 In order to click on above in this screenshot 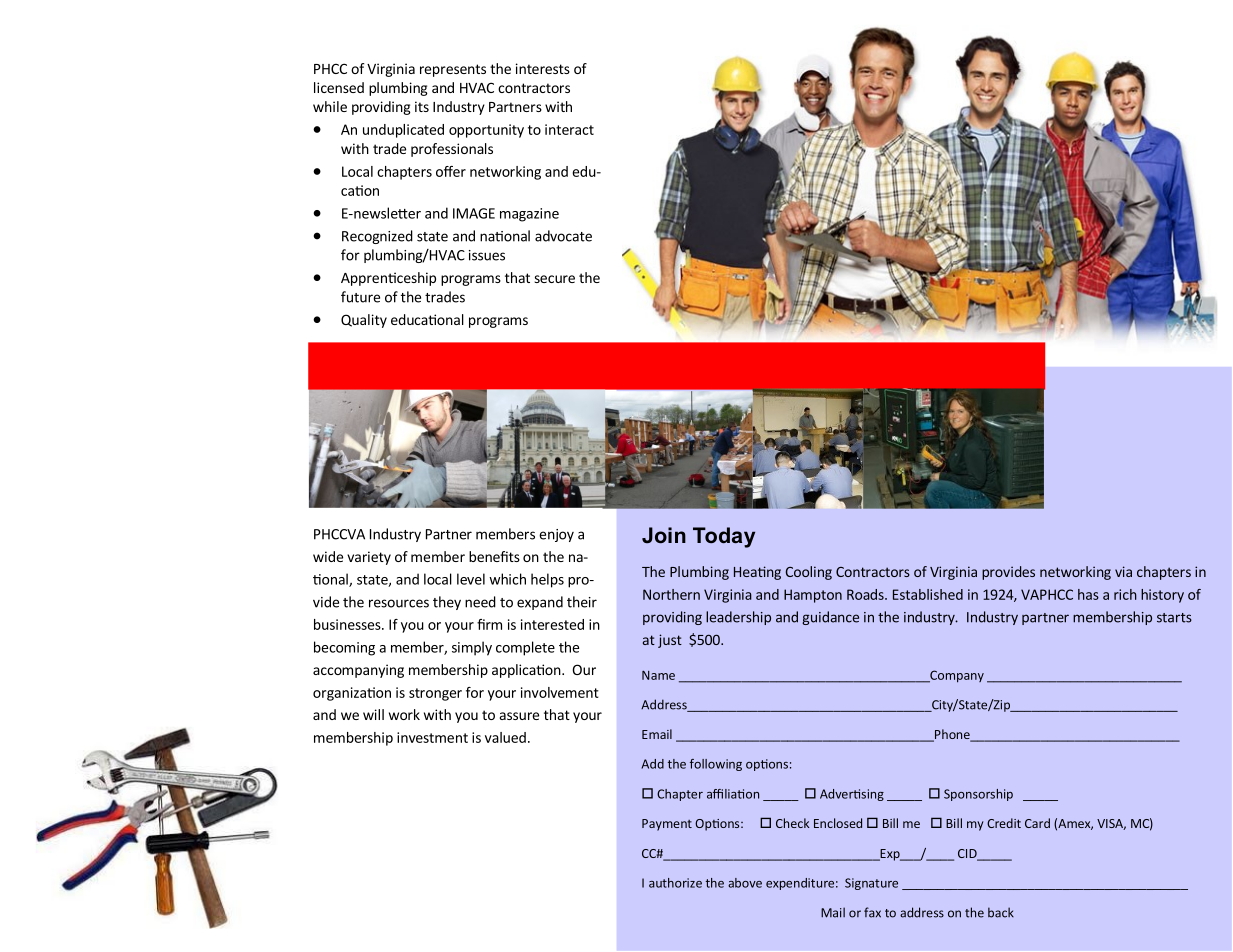, I will do `click(745, 883)`.
